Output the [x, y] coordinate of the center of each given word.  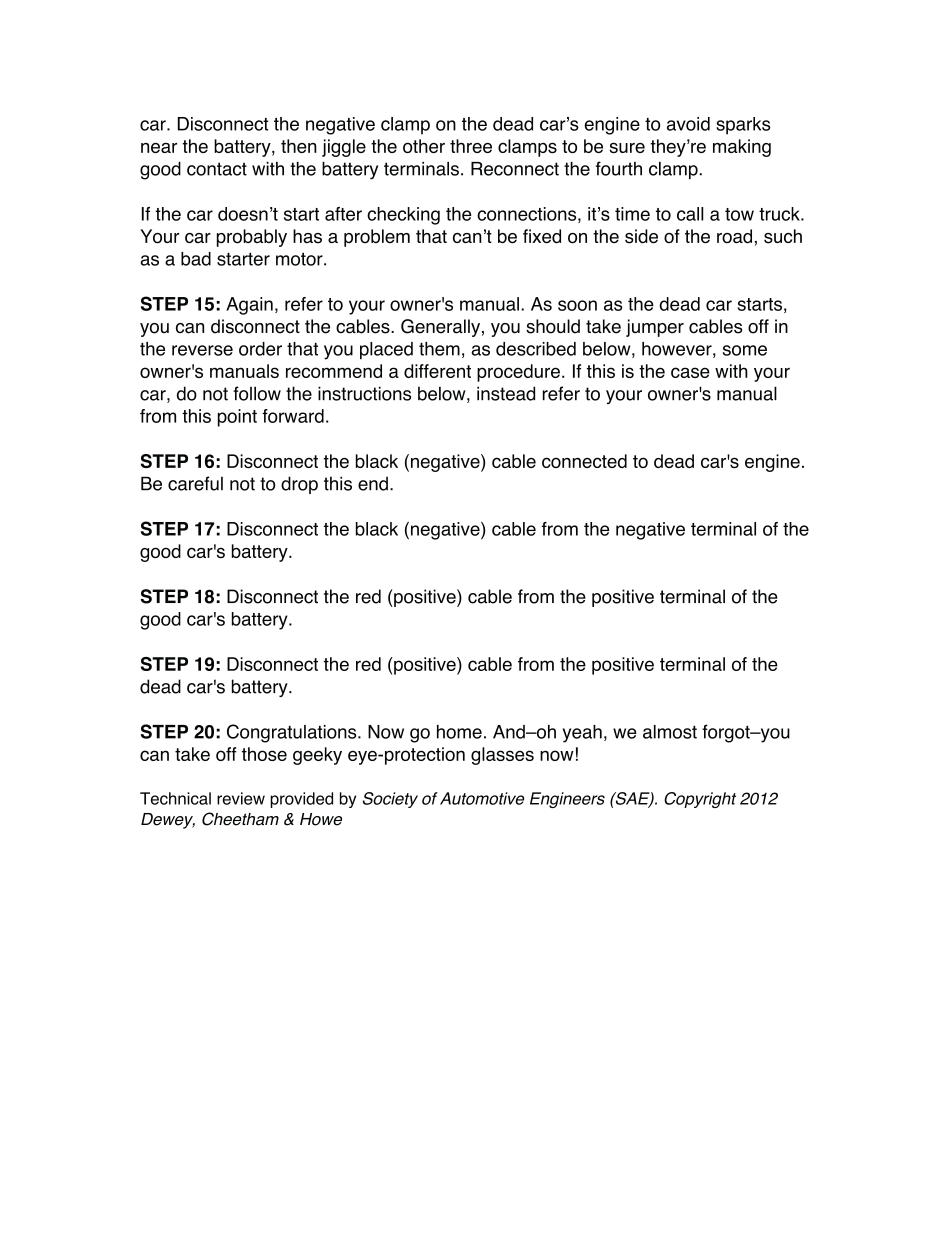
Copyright [700, 800]
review [241, 798]
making [742, 148]
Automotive [482, 798]
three [471, 146]
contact [217, 169]
